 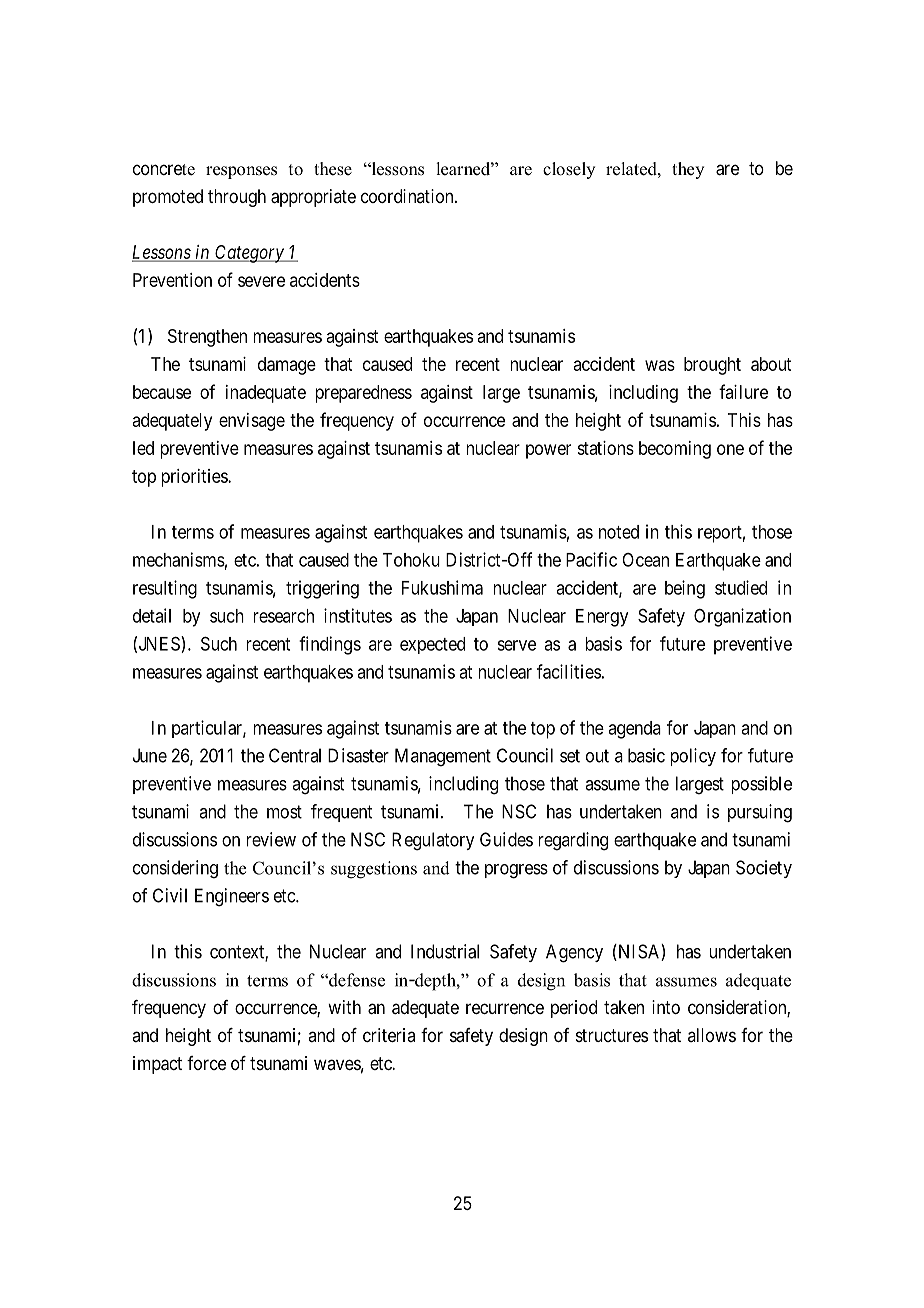 What do you see at coordinates (207, 338) in the screenshot?
I see `Strengthen` at bounding box center [207, 338].
